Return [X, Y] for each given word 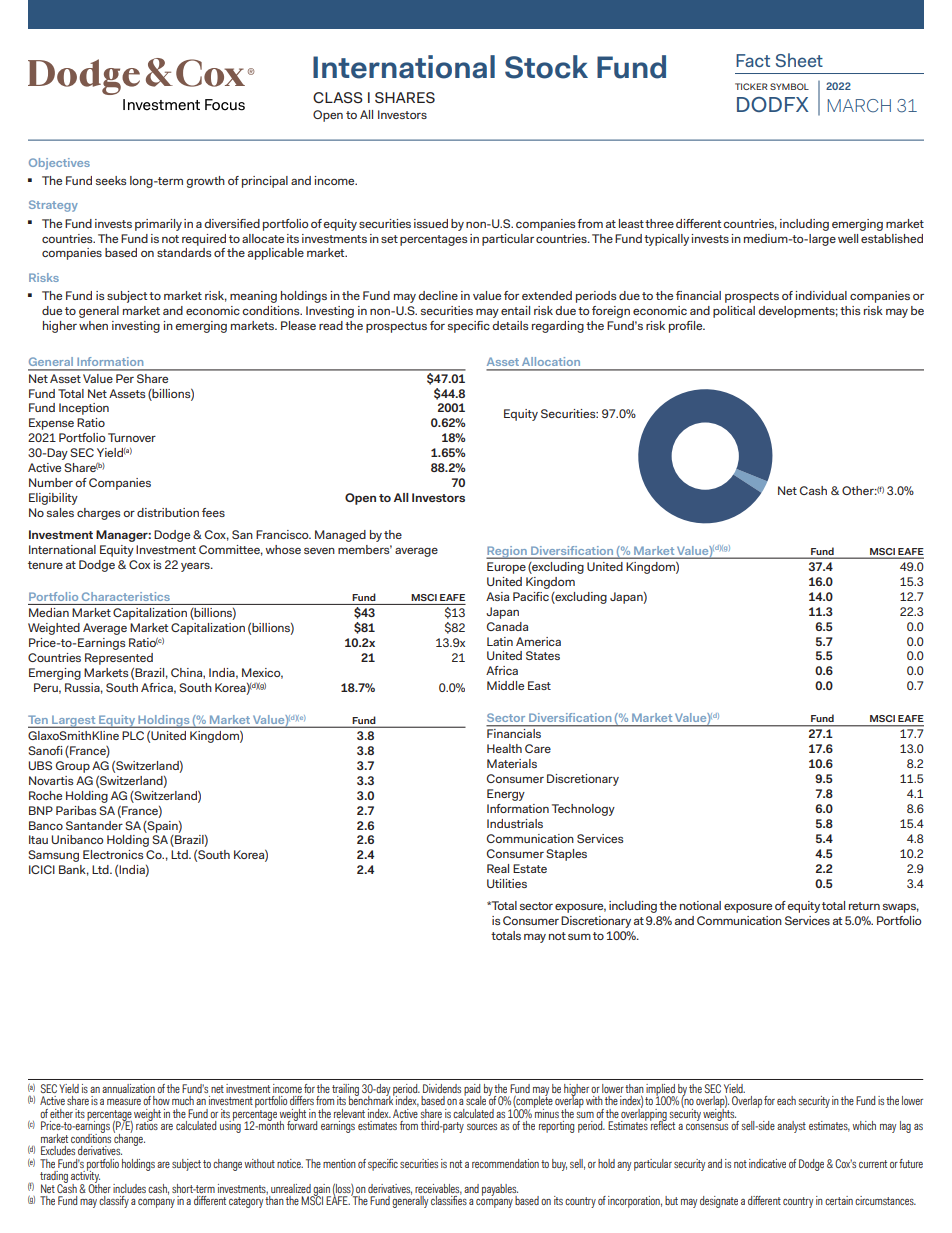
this [850, 310]
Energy [506, 795]
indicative [767, 1163]
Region [507, 552]
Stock [546, 67]
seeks [111, 180]
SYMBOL [789, 86]
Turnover [132, 437]
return [864, 906]
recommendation [505, 1163]
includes [129, 1188]
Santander [94, 825]
